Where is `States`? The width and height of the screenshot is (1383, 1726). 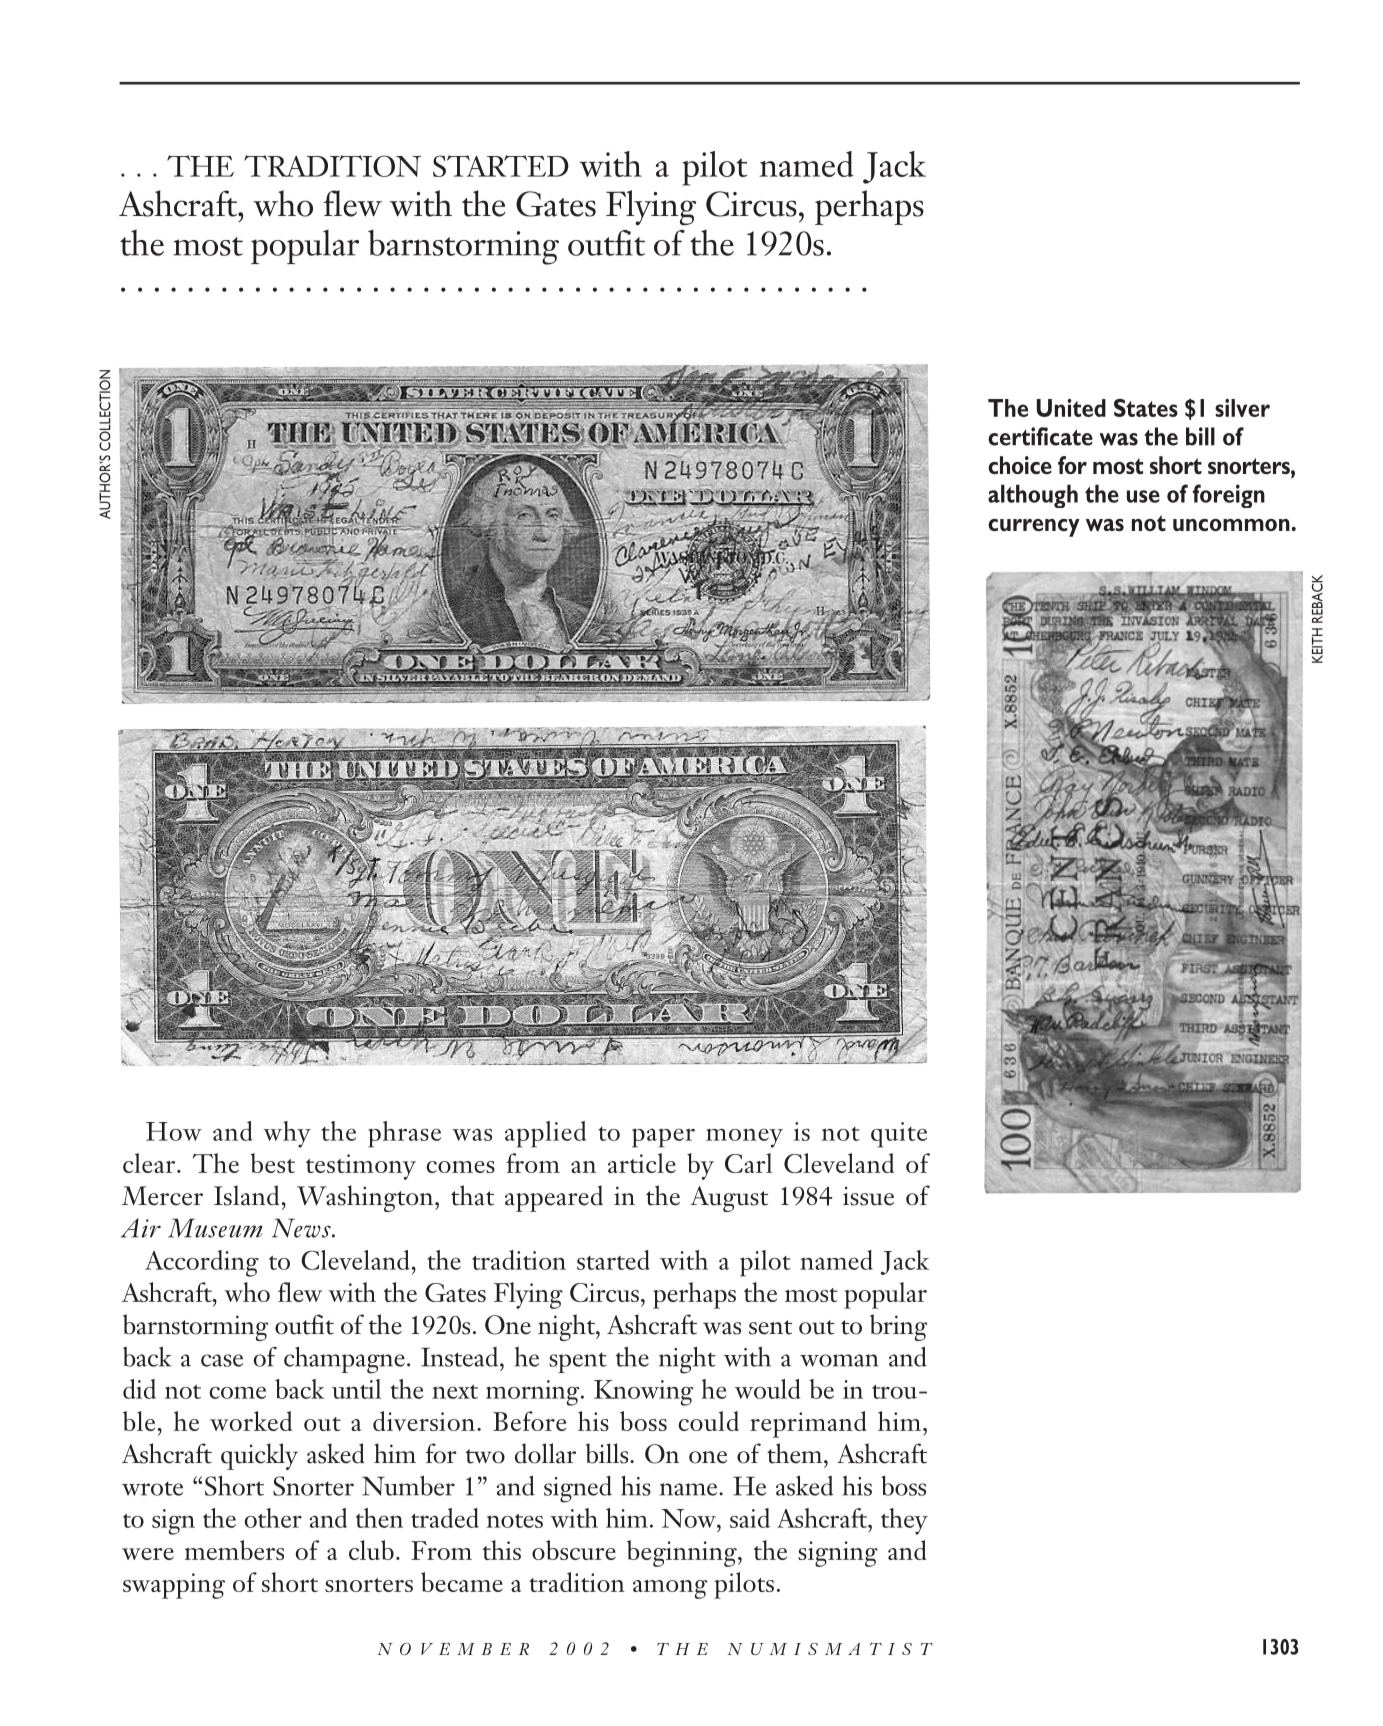
States is located at coordinates (1146, 408).
